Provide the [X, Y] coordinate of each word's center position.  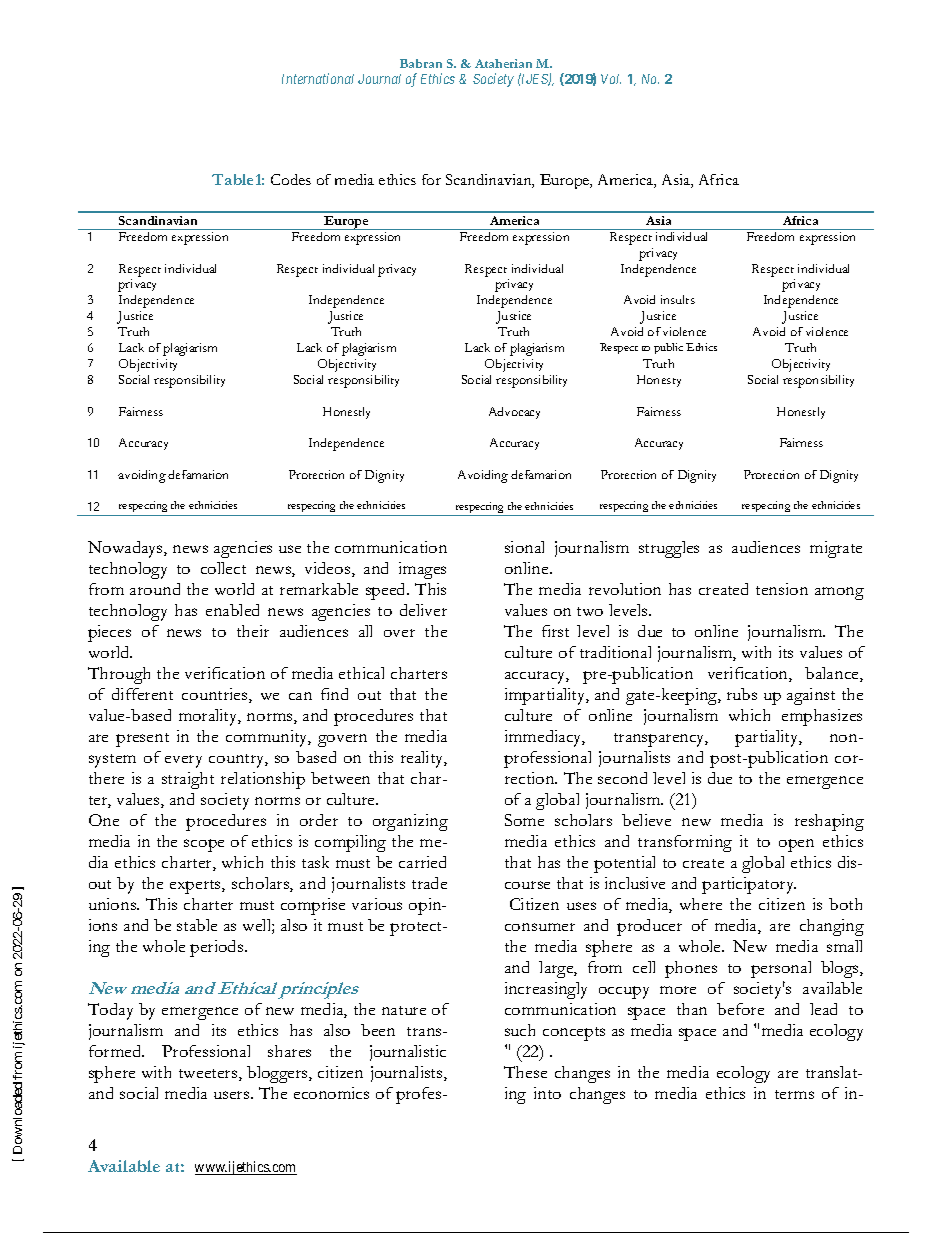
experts [196, 887]
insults [678, 299]
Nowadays [126, 549]
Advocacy [514, 413]
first [555, 631]
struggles [669, 549]
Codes [291, 179]
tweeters [209, 1075]
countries [216, 695]
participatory [749, 885]
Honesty [659, 381]
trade [429, 883]
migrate [836, 549]
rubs [742, 694]
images [422, 570]
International [318, 78]
